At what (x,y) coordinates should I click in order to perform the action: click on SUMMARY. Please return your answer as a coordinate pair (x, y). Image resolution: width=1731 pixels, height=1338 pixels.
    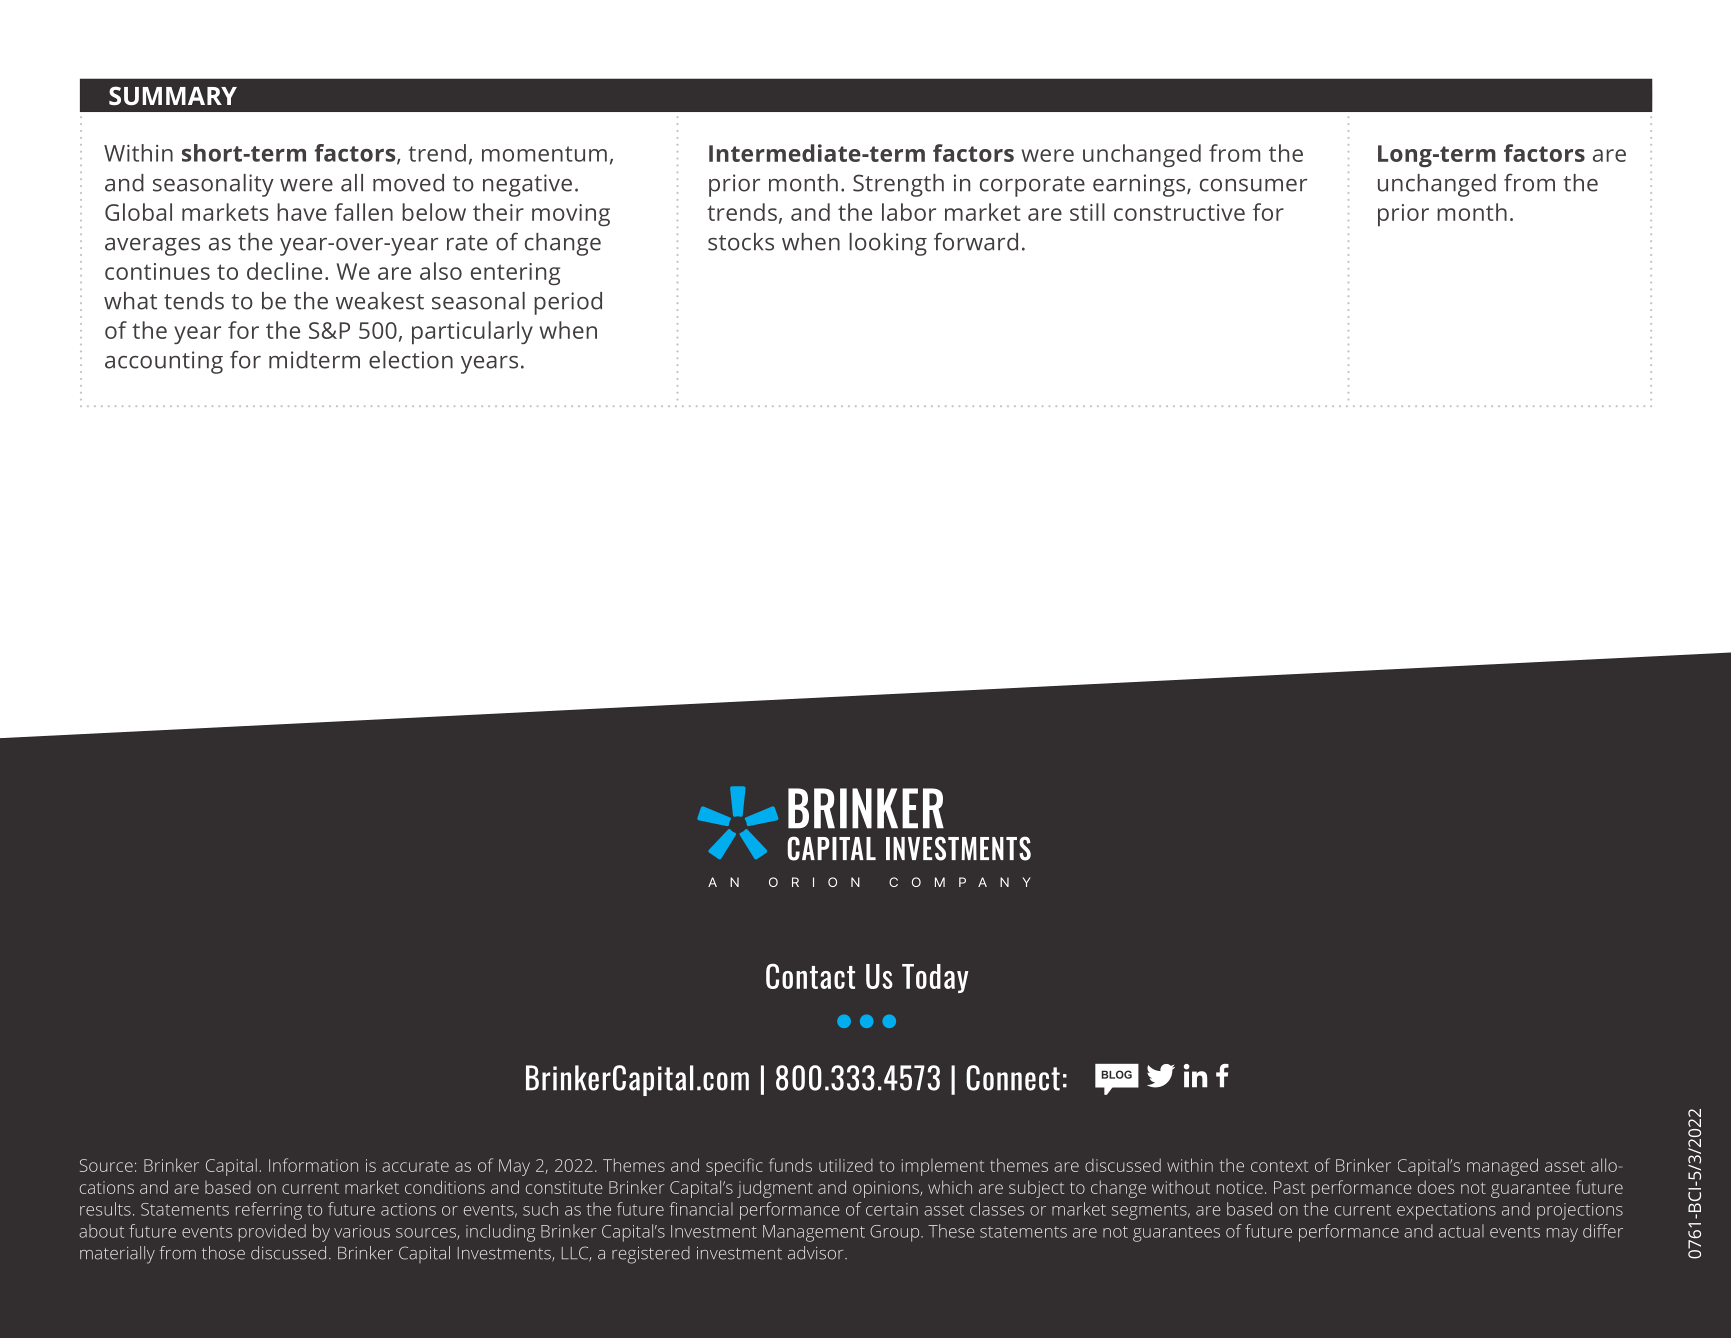
    Looking at the image, I should click on (173, 96).
